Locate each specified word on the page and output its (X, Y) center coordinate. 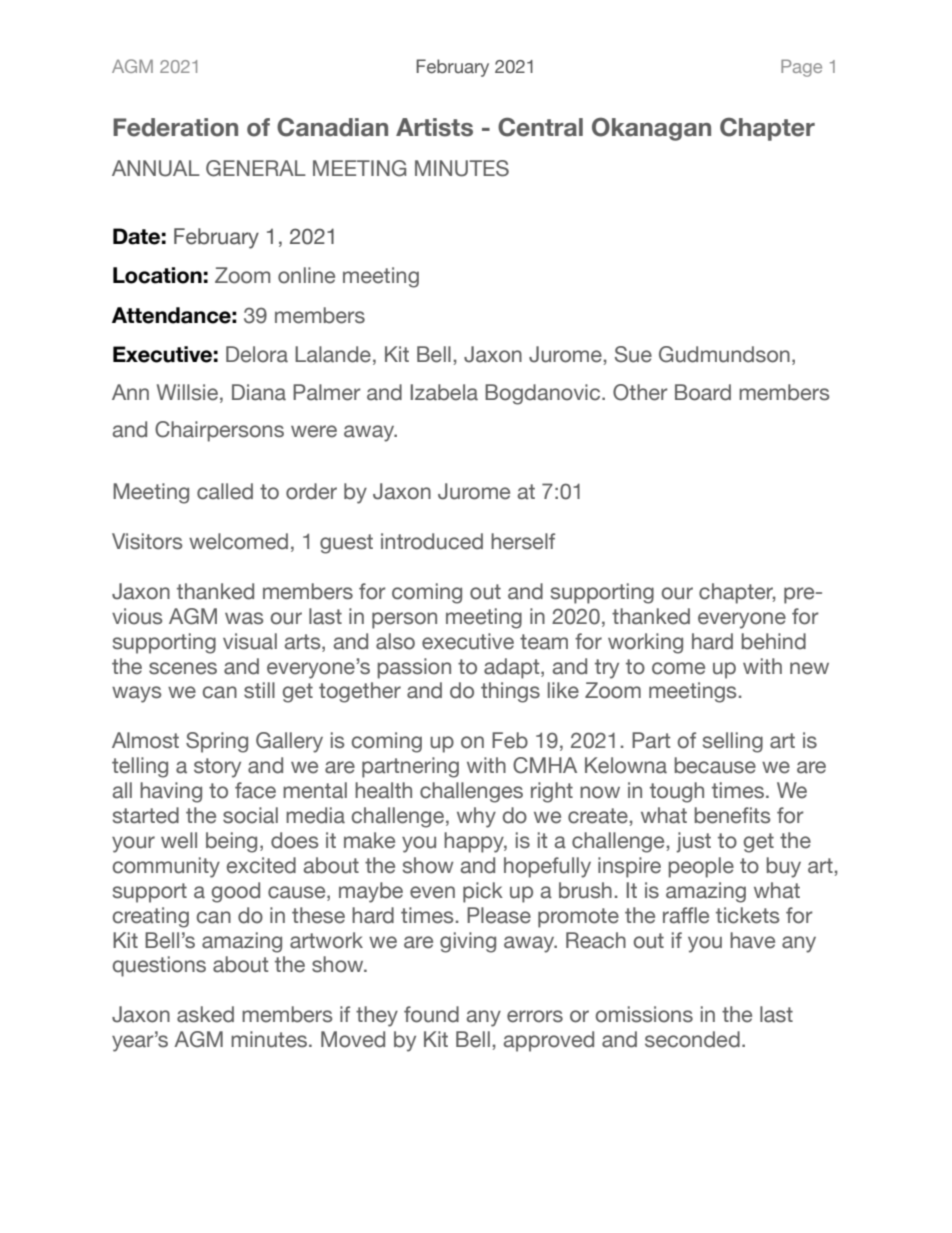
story (217, 768)
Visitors (147, 541)
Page (801, 68)
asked (205, 1014)
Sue (633, 354)
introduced (432, 541)
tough (677, 792)
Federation (175, 127)
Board (703, 392)
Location (157, 275)
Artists (434, 127)
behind (774, 641)
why (476, 817)
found (431, 1014)
